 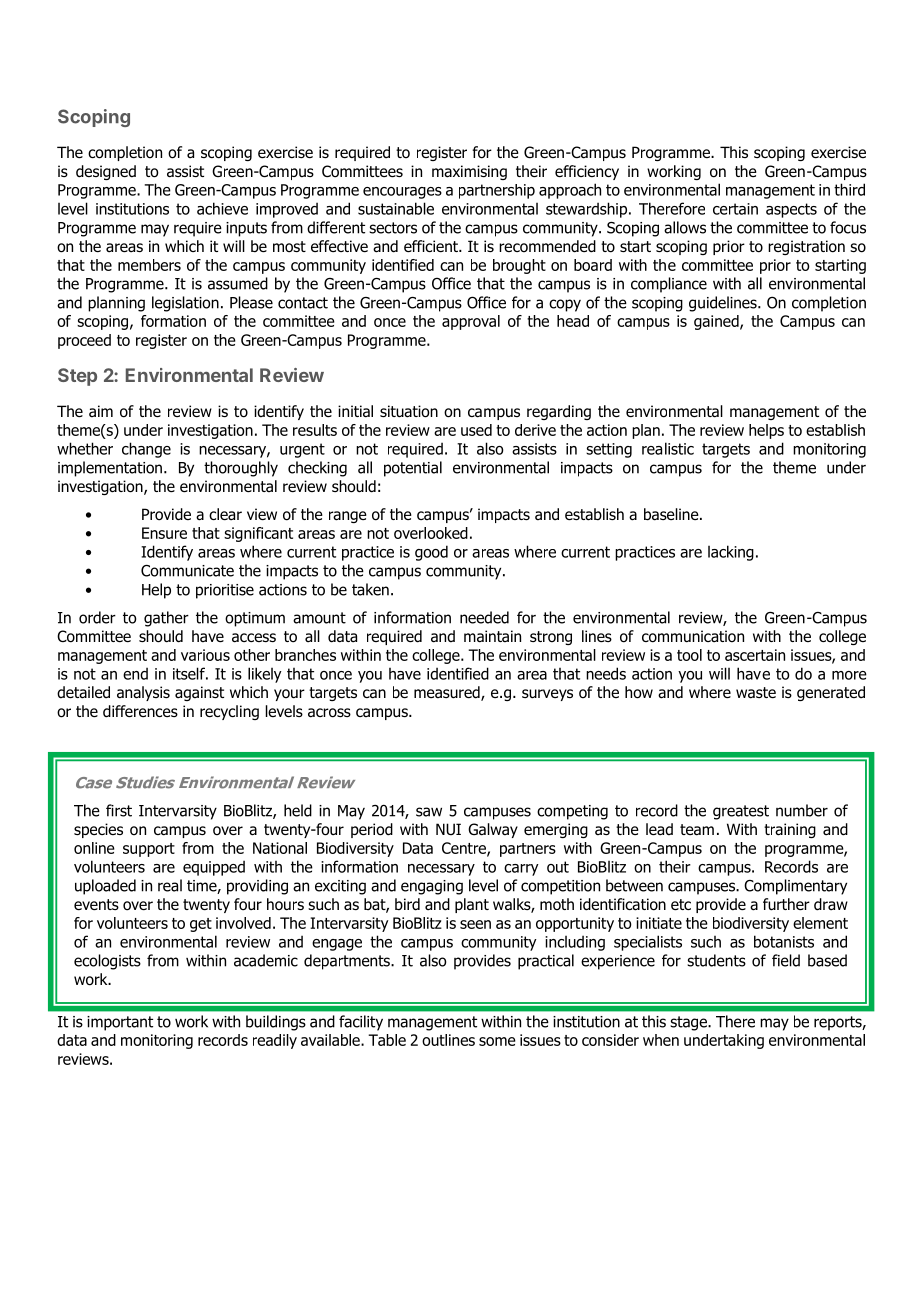 I want to click on baseline, so click(x=672, y=514).
